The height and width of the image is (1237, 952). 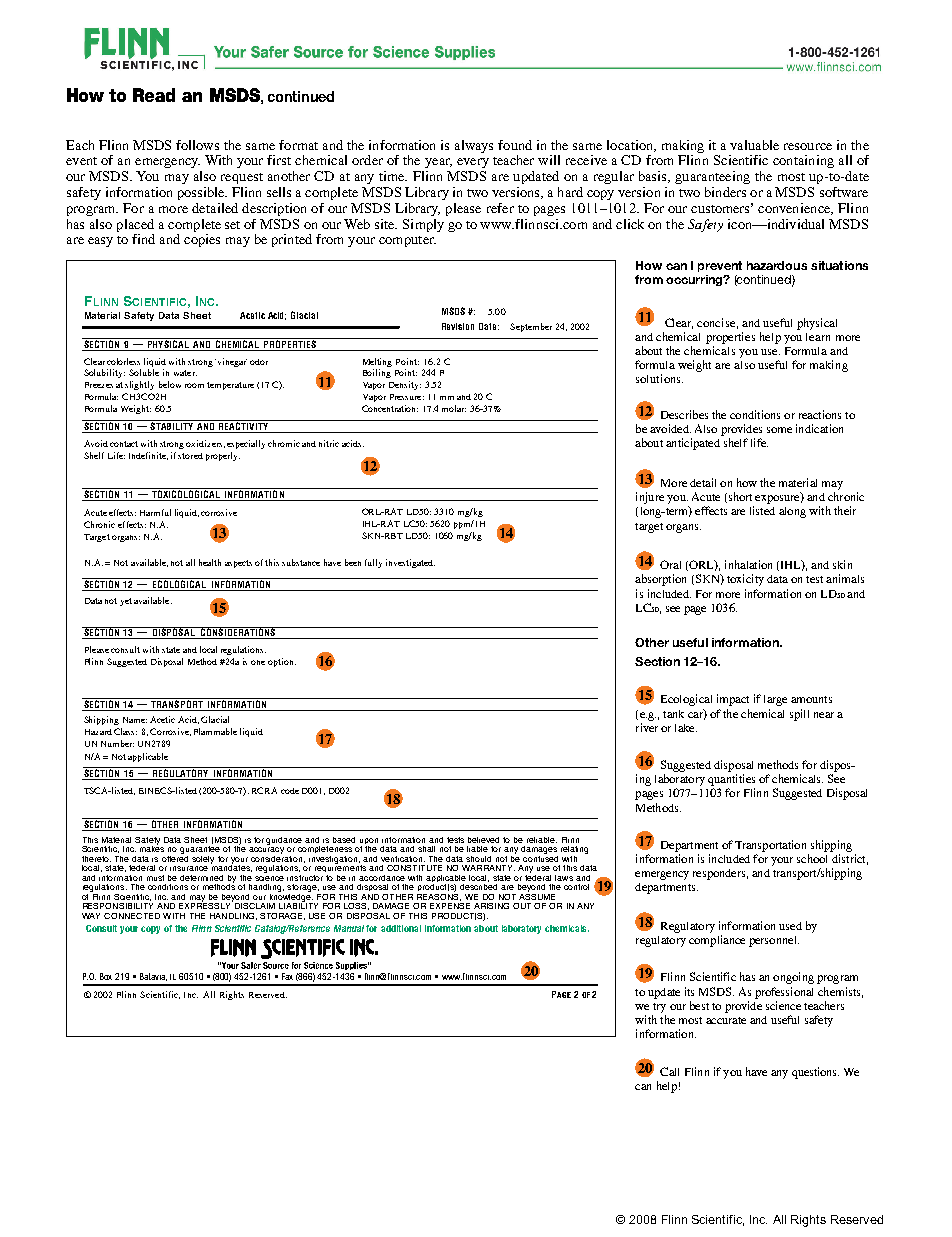 What do you see at coordinates (401, 928) in the image?
I see `additional` at bounding box center [401, 928].
